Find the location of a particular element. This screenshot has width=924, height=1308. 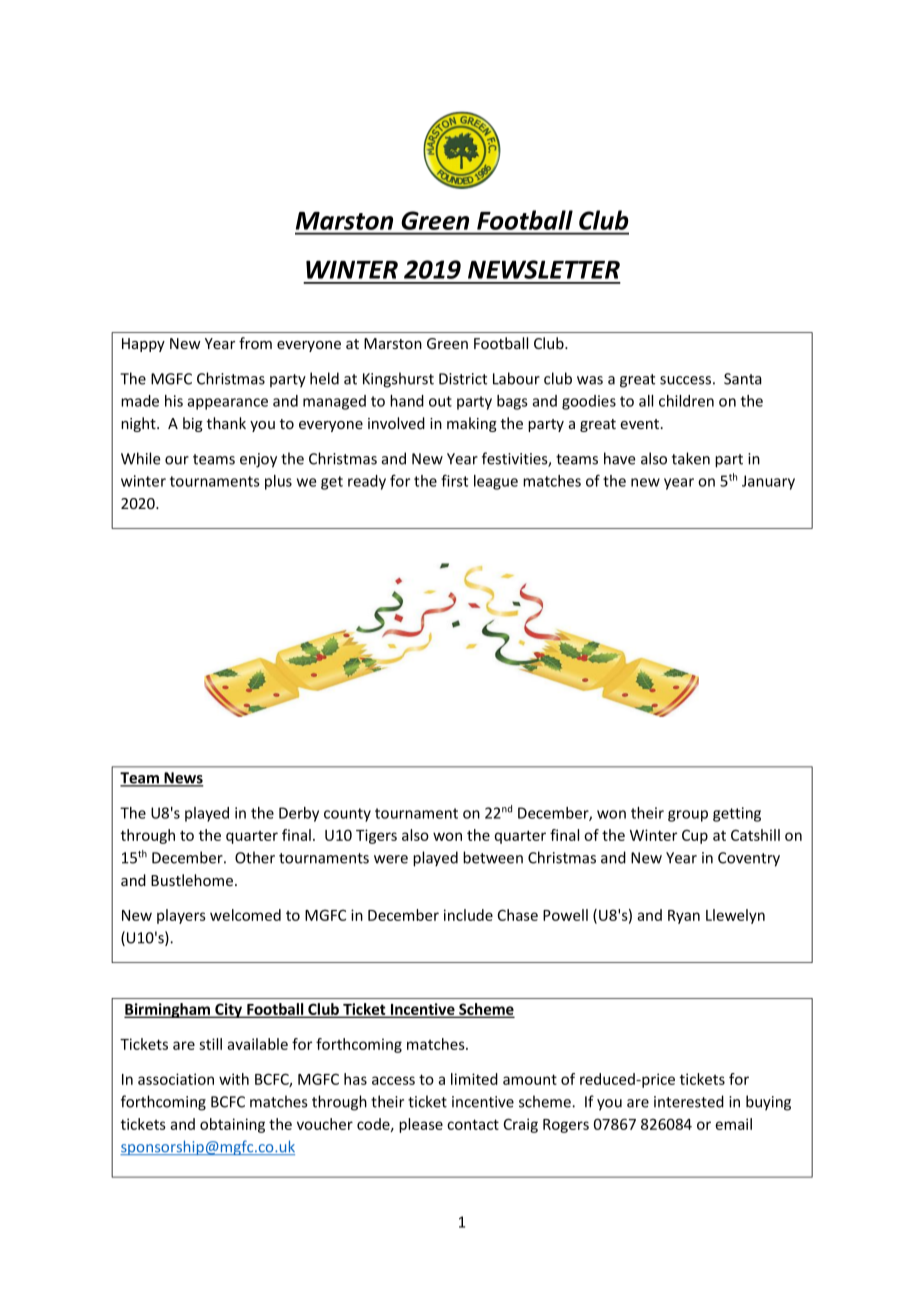

Ryan is located at coordinates (684, 917).
